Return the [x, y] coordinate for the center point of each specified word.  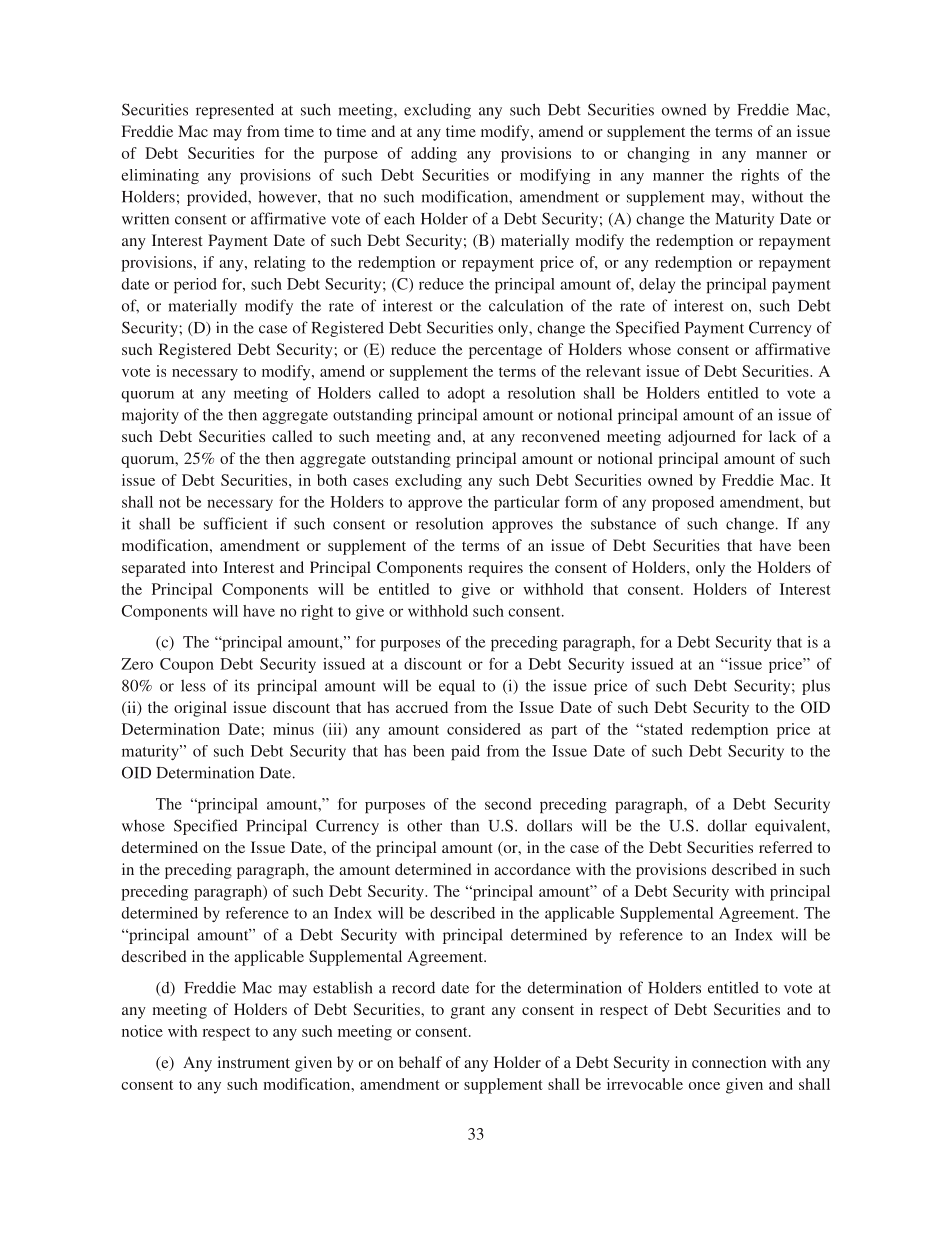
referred [786, 847]
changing [658, 155]
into [204, 567]
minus [293, 729]
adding [434, 155]
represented [235, 111]
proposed [683, 503]
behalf [420, 1062]
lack [783, 436]
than [465, 825]
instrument [254, 1062]
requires [495, 569]
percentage [505, 352]
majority [150, 416]
